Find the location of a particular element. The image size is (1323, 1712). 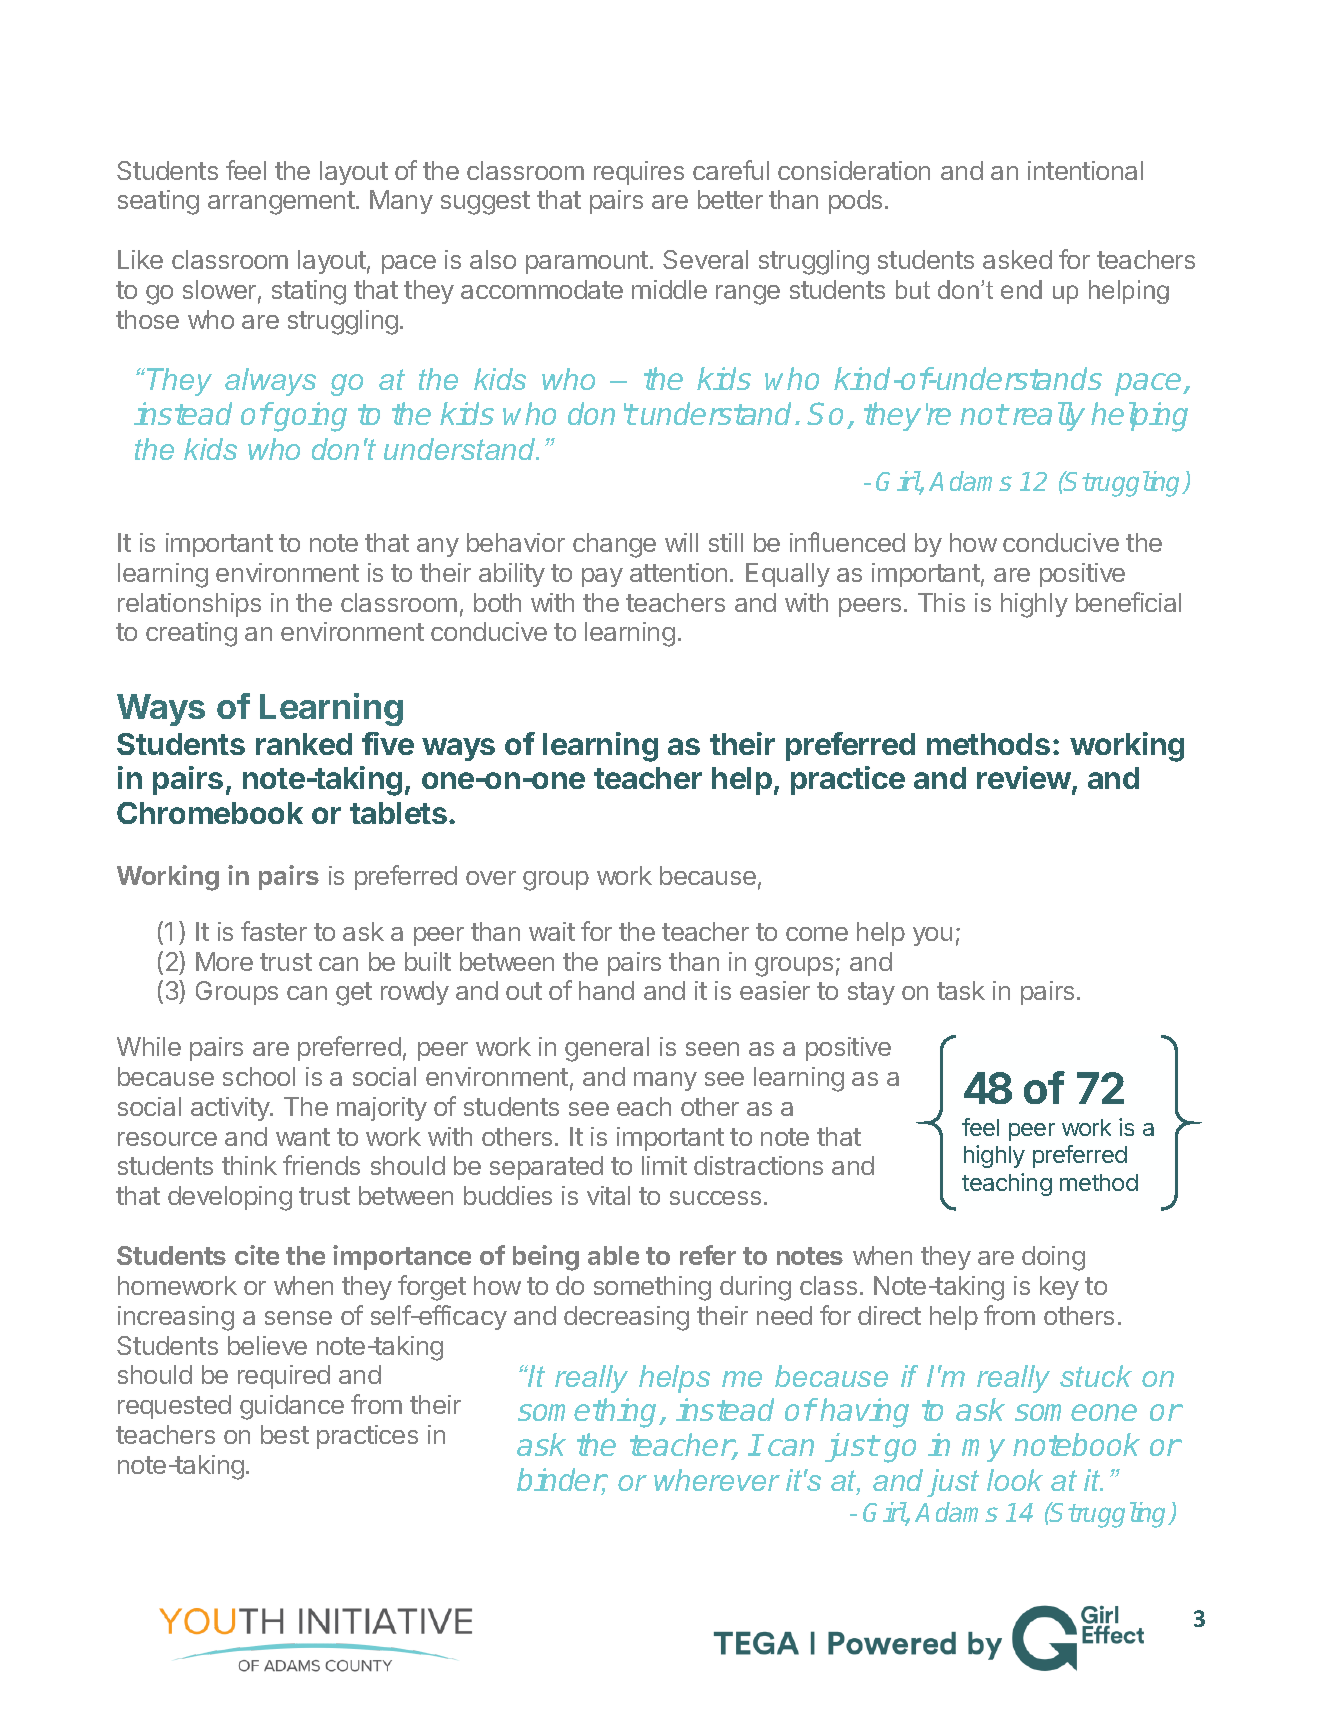

school is located at coordinates (259, 1076).
